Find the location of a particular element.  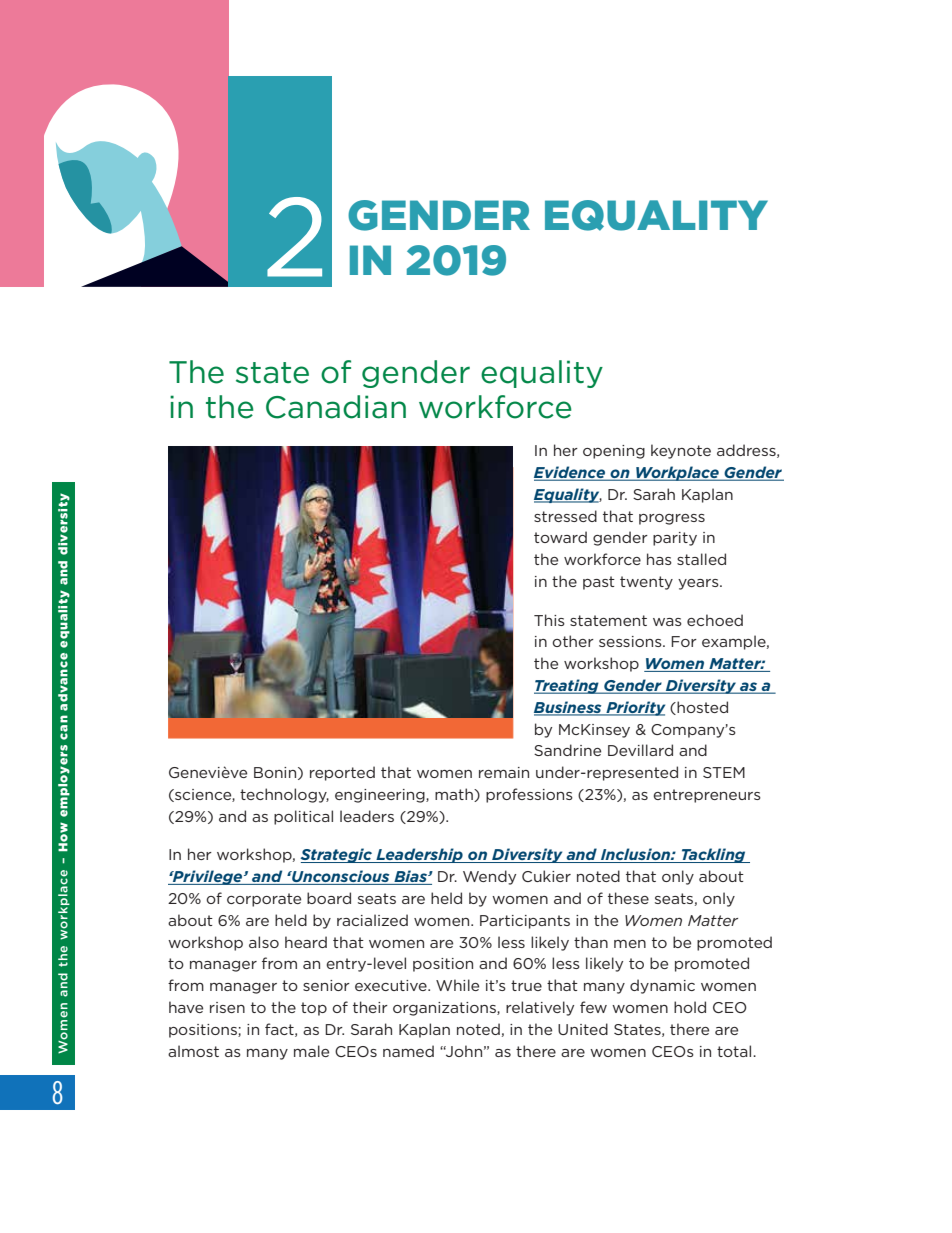

hosted is located at coordinates (701, 708).
